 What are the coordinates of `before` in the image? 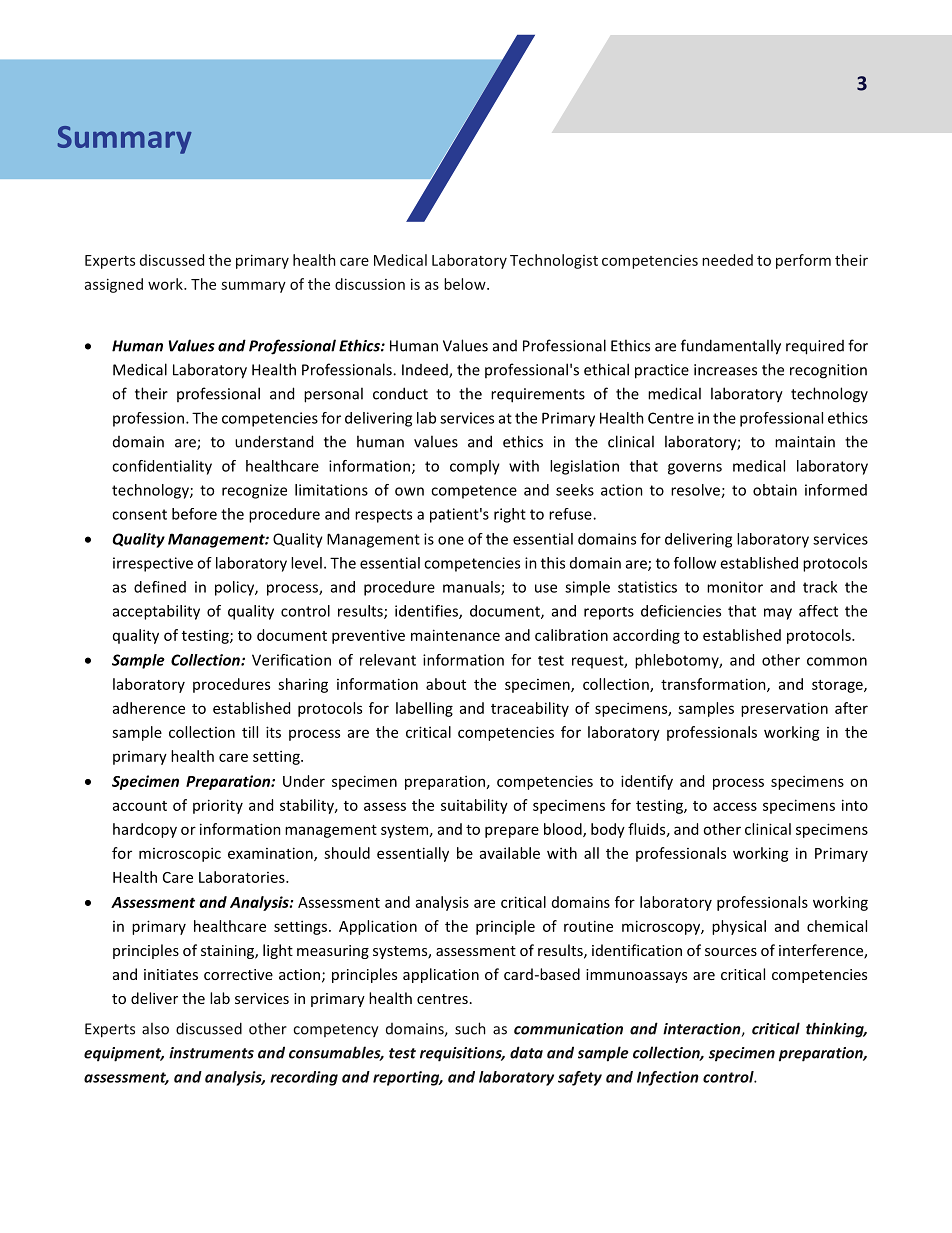 It's located at (194, 514).
